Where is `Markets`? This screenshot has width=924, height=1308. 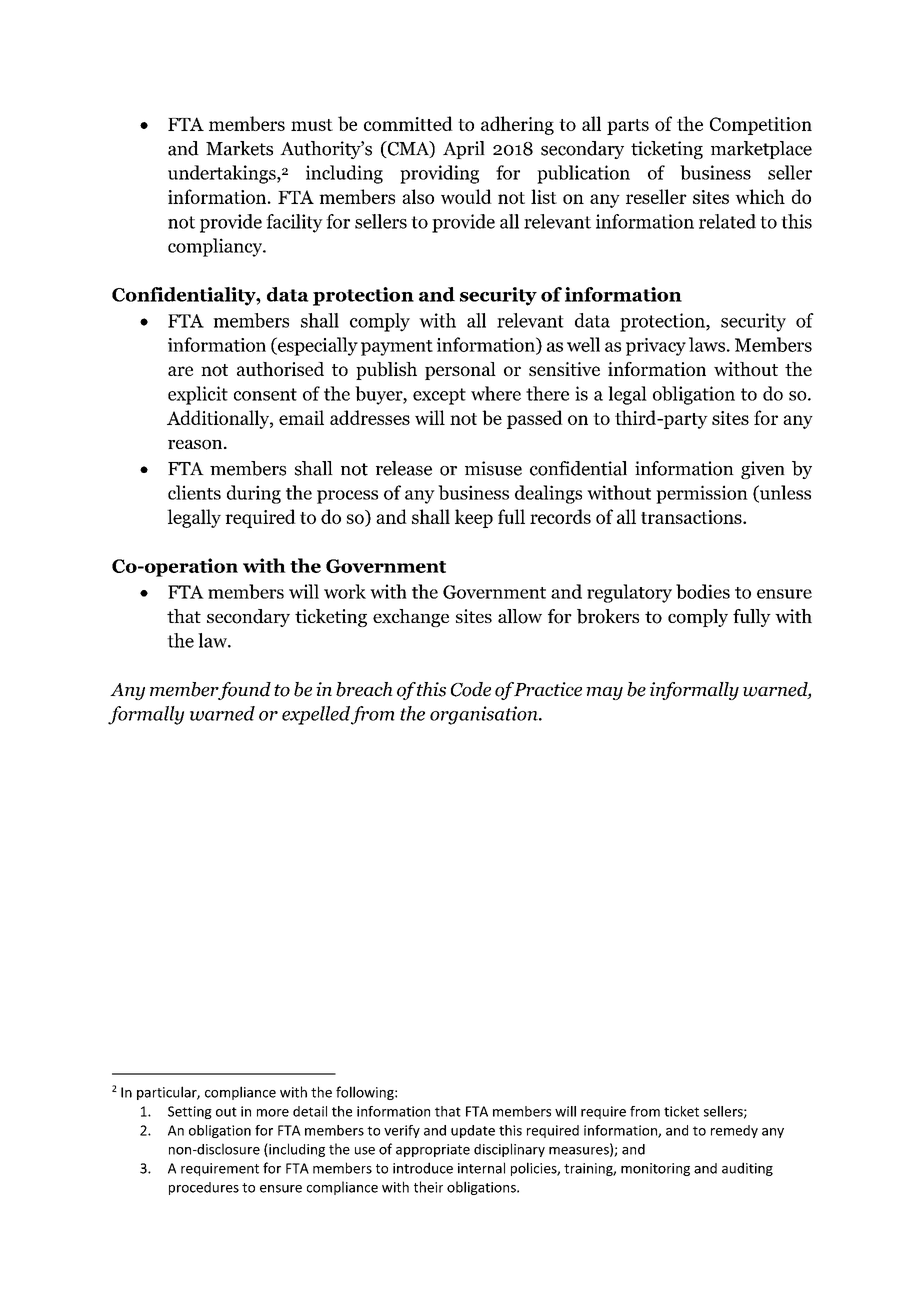
Markets is located at coordinates (239, 148).
